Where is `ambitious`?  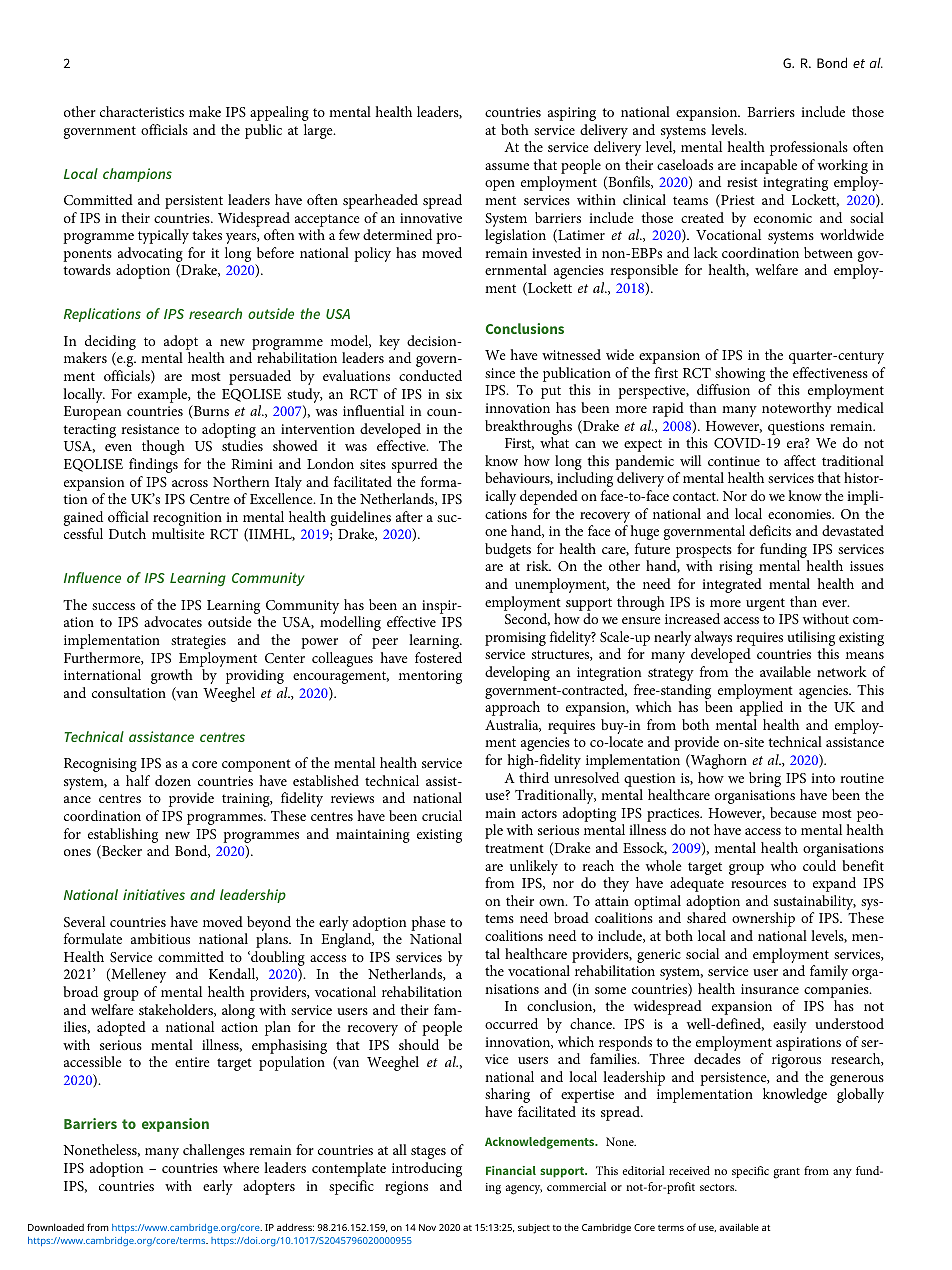
ambitious is located at coordinates (160, 938).
